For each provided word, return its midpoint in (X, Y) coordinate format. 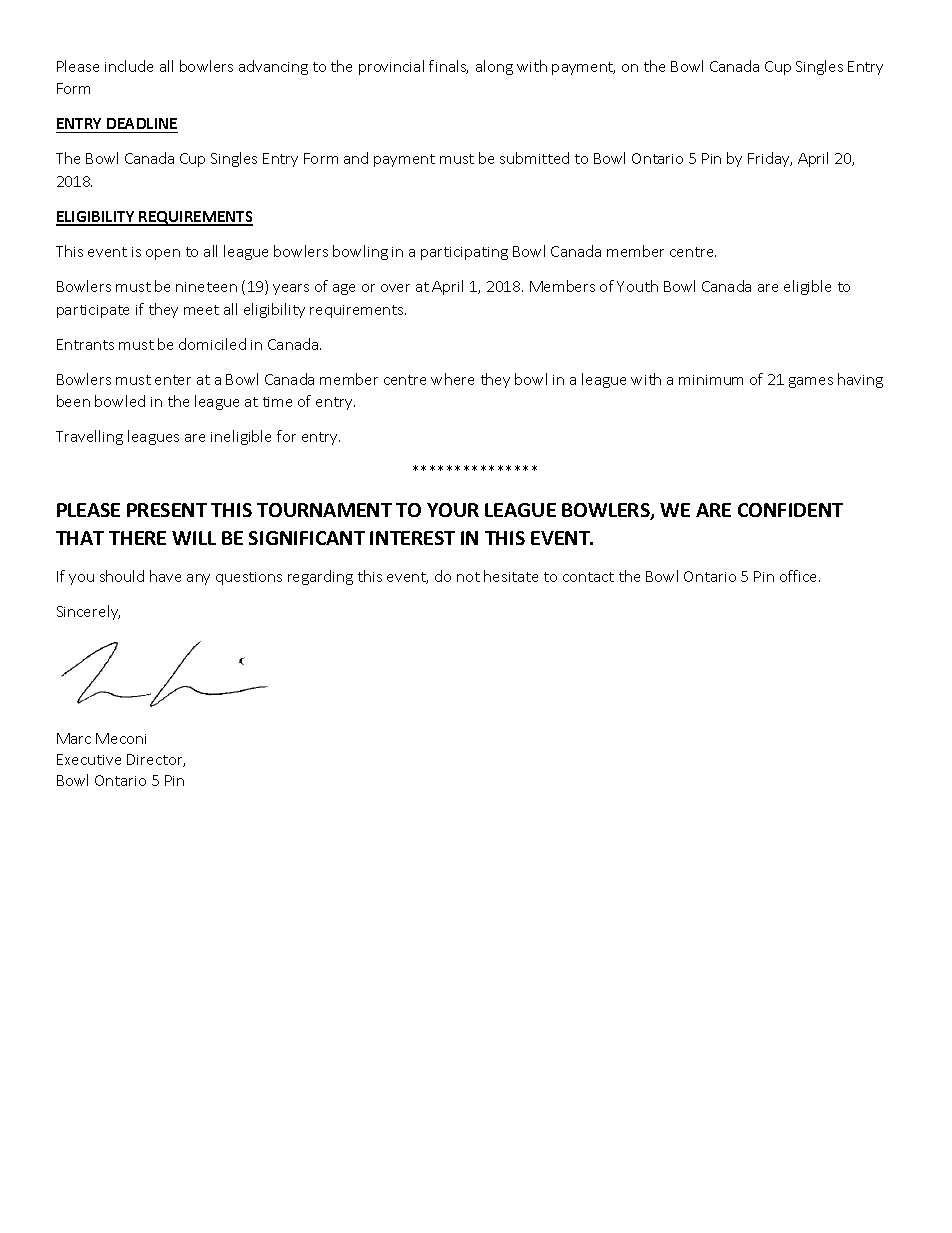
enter (173, 380)
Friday (770, 159)
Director (156, 760)
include (129, 66)
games (811, 382)
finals (448, 67)
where (452, 379)
